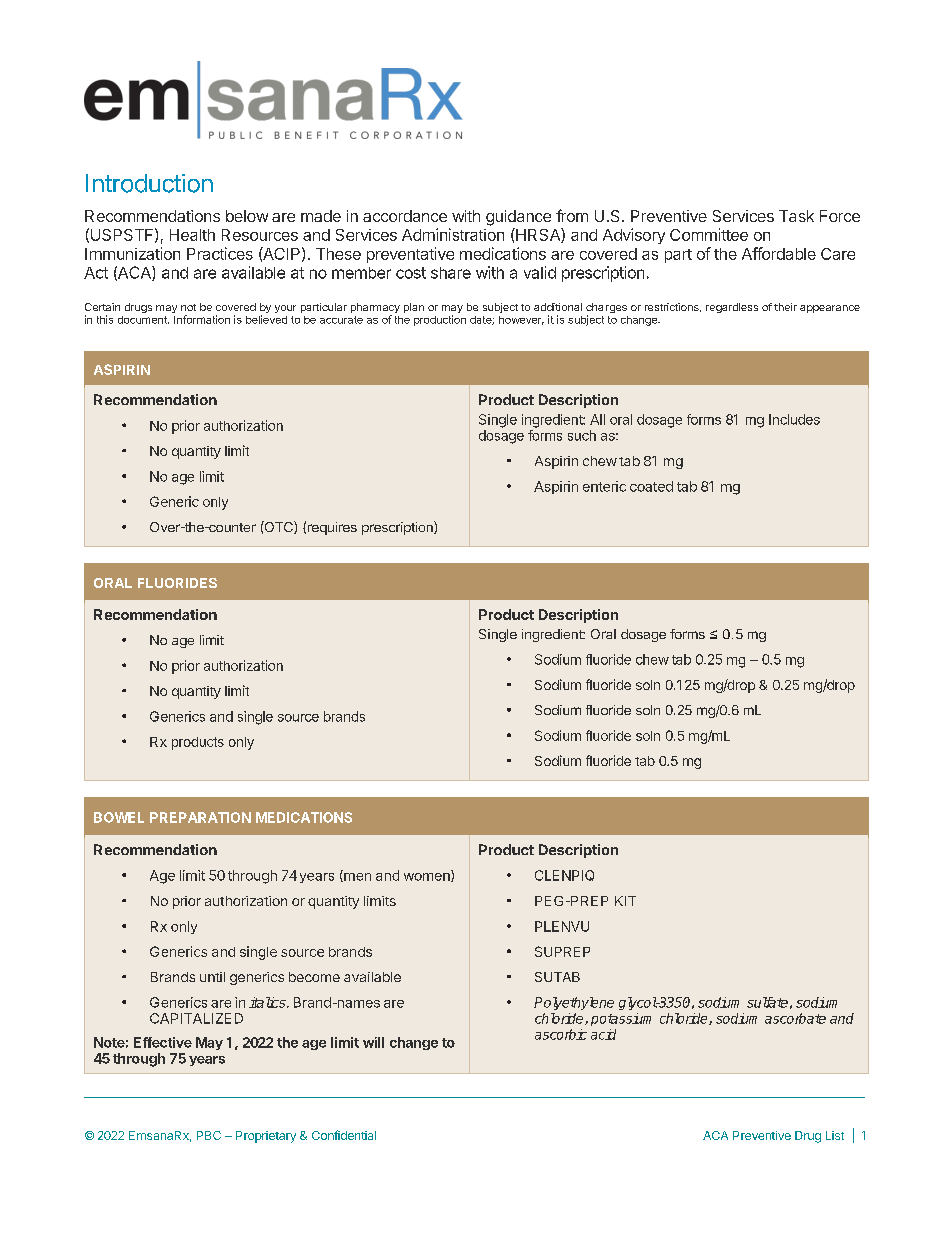  What do you see at coordinates (767, 1002) in the screenshot?
I see `sulfate` at bounding box center [767, 1002].
